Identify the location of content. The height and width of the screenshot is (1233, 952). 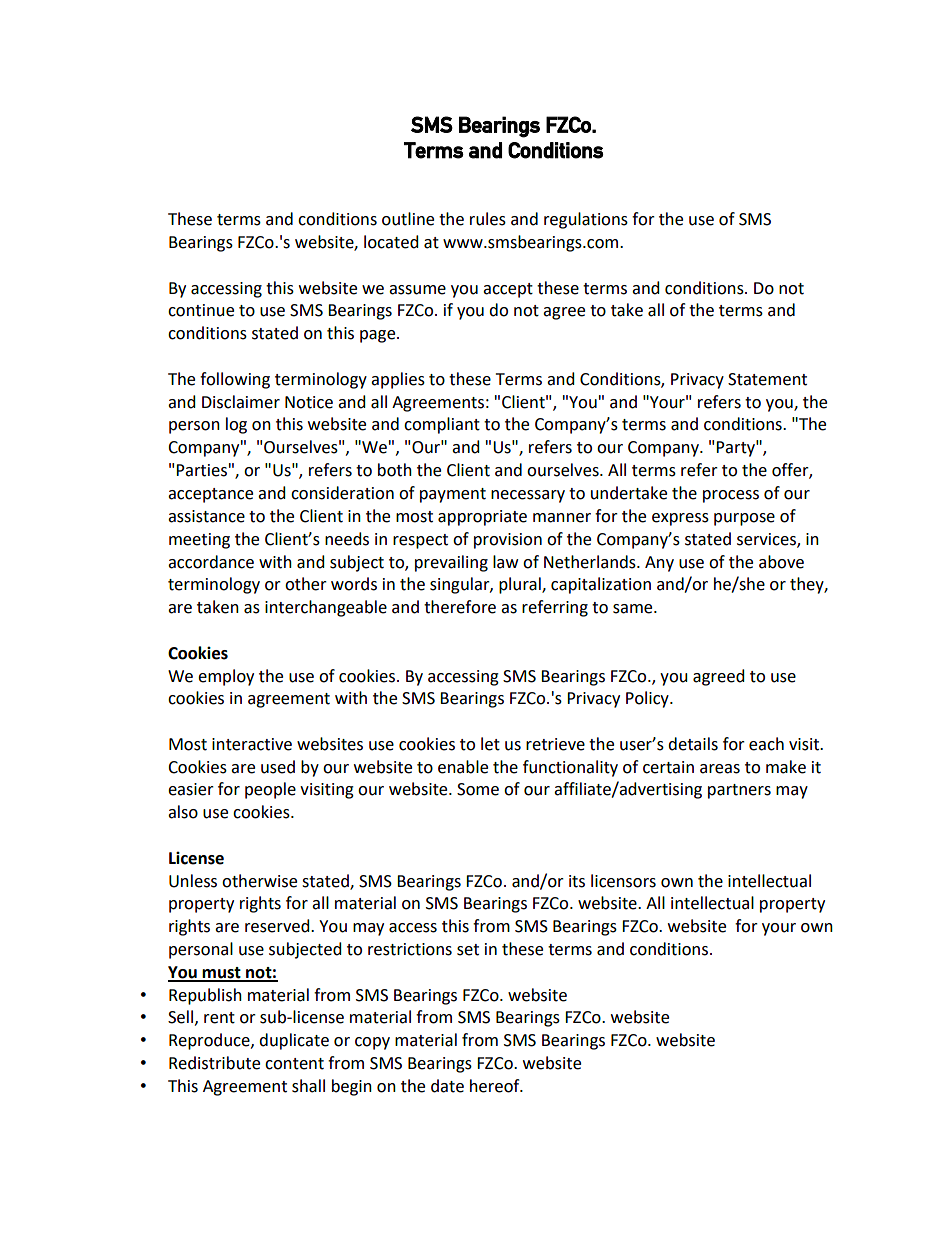
(294, 1064).
